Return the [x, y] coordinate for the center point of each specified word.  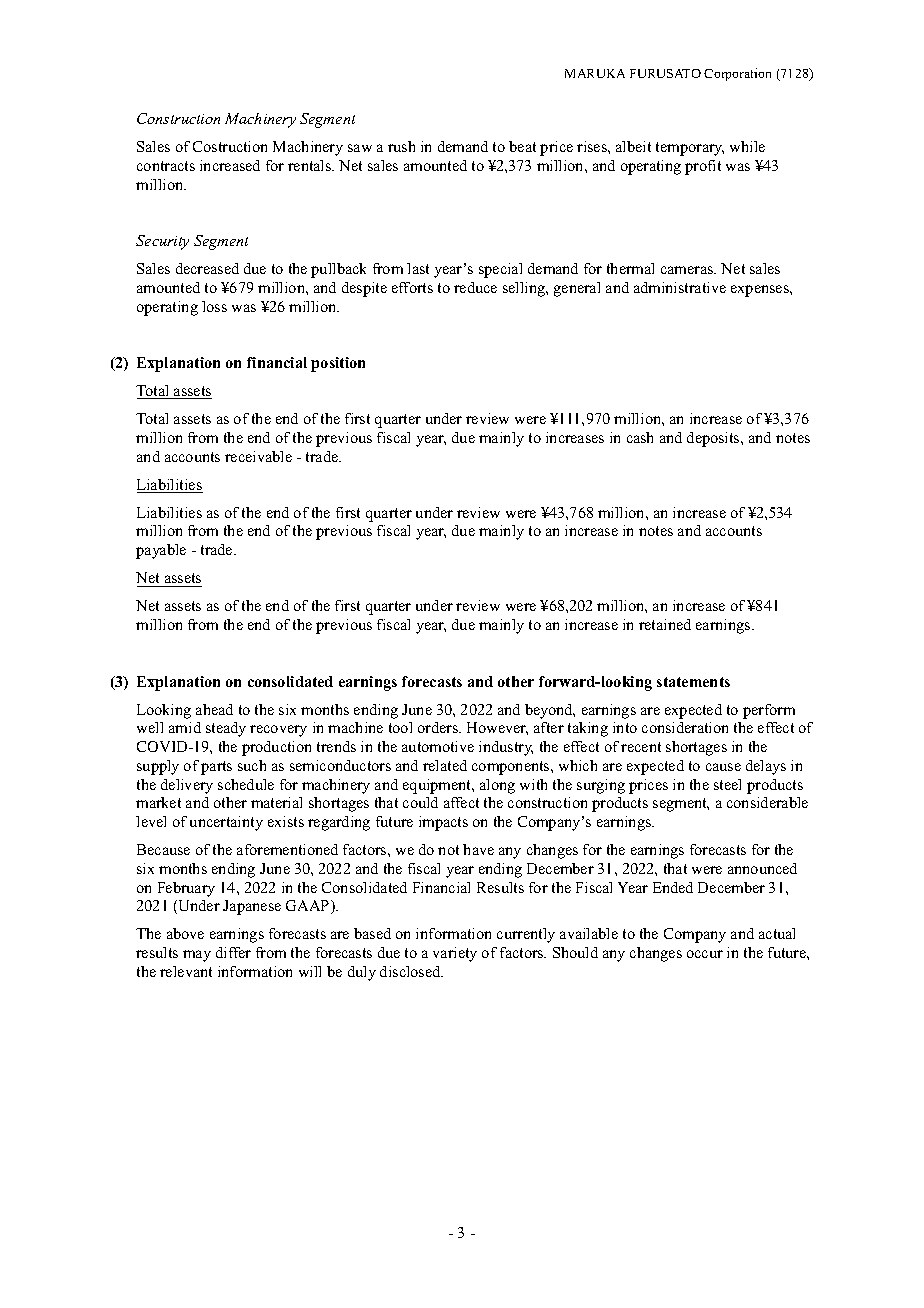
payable [161, 551]
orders [439, 727]
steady [226, 729]
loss [214, 306]
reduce [475, 287]
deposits [714, 439]
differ [233, 952]
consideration [685, 727]
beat [522, 146]
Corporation [737, 74]
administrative [680, 287]
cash [640, 437]
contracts [166, 166]
